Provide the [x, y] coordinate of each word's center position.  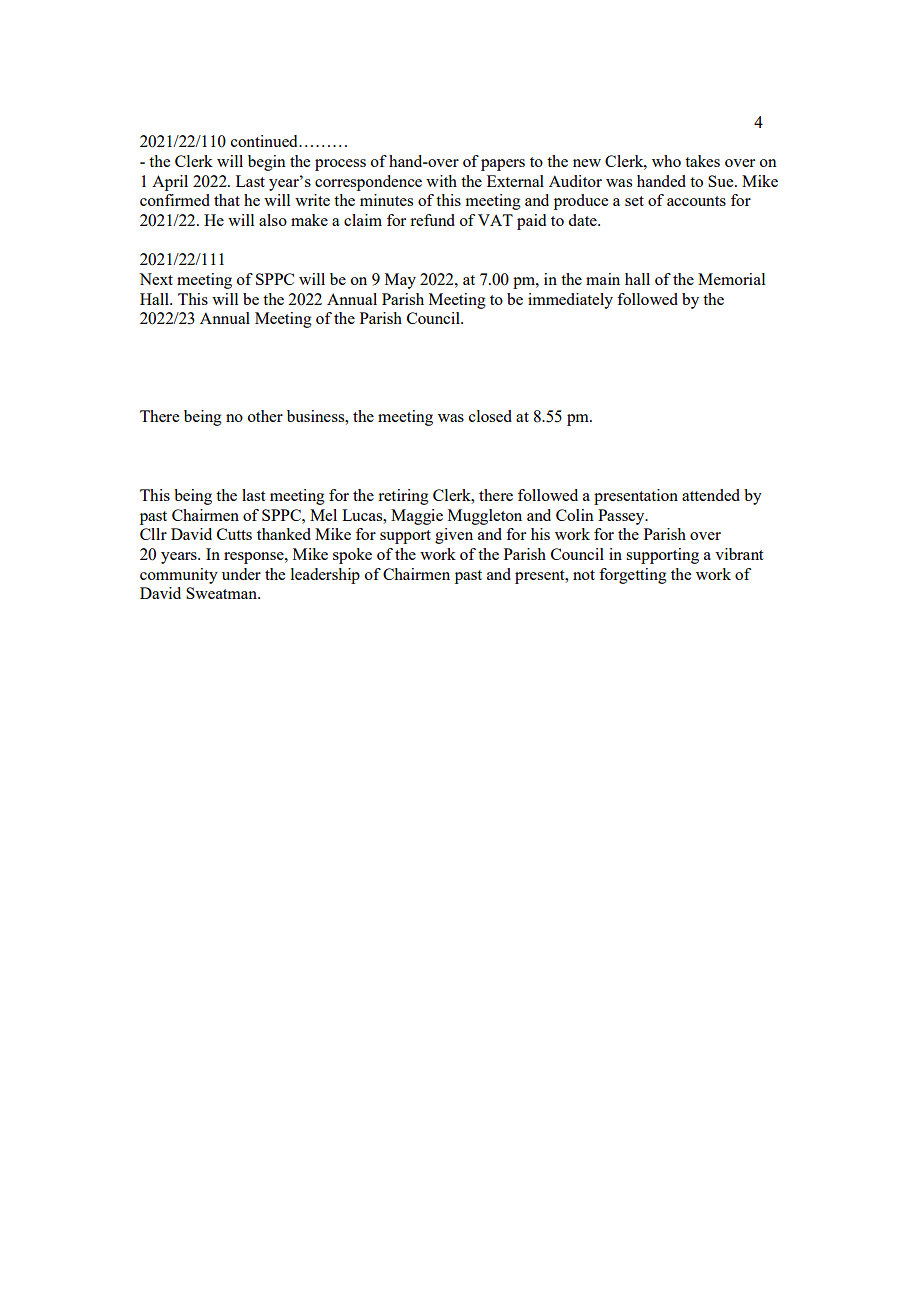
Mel [323, 515]
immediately [570, 301]
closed [490, 416]
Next [156, 279]
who [666, 161]
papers [503, 165]
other [265, 416]
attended [711, 495]
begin [267, 163]
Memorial [731, 279]
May [400, 281]
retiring [403, 497]
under [241, 574]
